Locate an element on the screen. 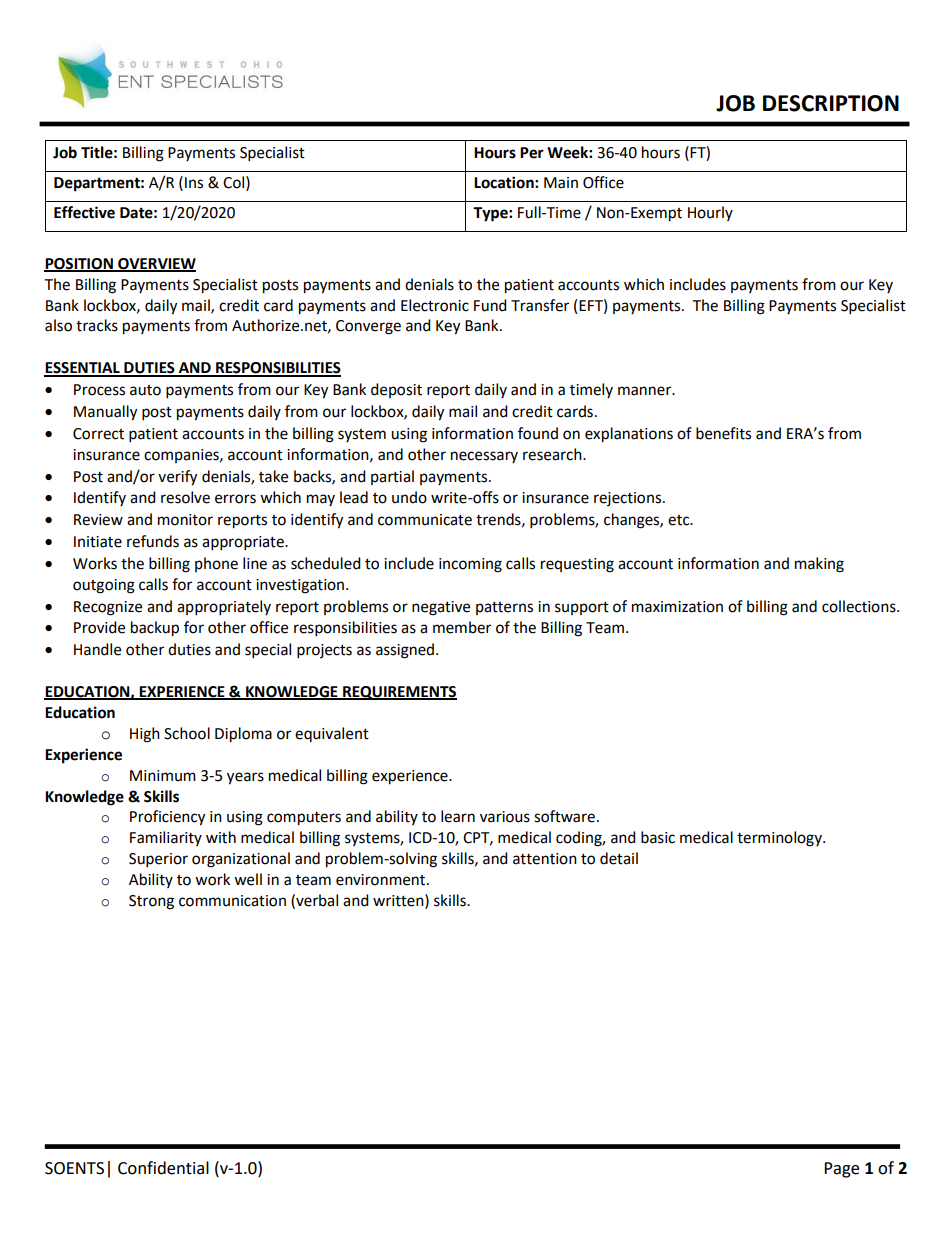 Image resolution: width=952 pixels, height=1233 pixels. DESCRIPTION is located at coordinates (831, 103).
